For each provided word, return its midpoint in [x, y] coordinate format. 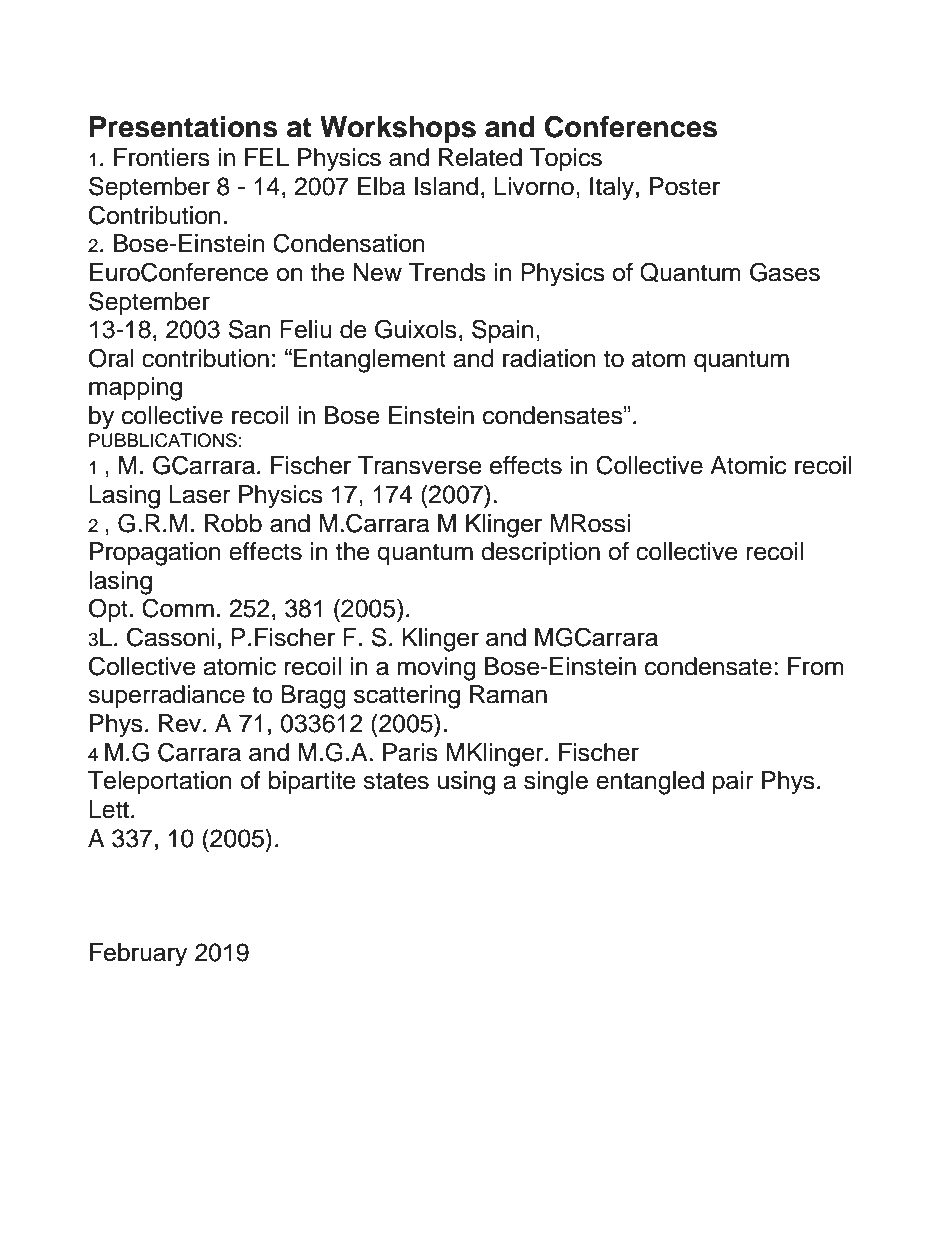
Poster [685, 186]
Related [480, 157]
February [138, 955]
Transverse [420, 465]
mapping [135, 389]
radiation [549, 358]
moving [436, 669]
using [466, 783]
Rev [181, 723]
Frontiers [162, 157]
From [816, 666]
